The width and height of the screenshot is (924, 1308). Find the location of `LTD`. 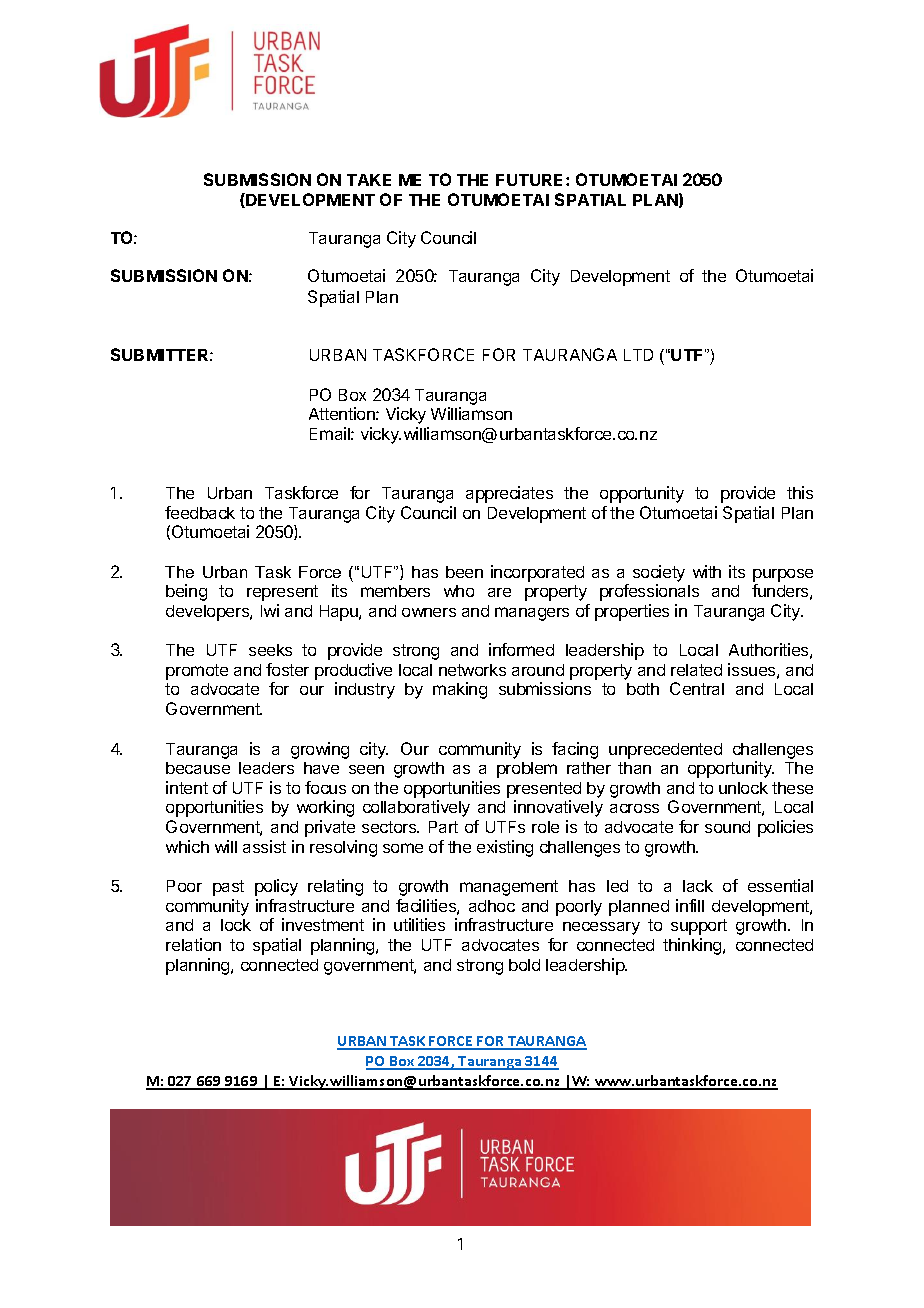

LTD is located at coordinates (638, 355).
